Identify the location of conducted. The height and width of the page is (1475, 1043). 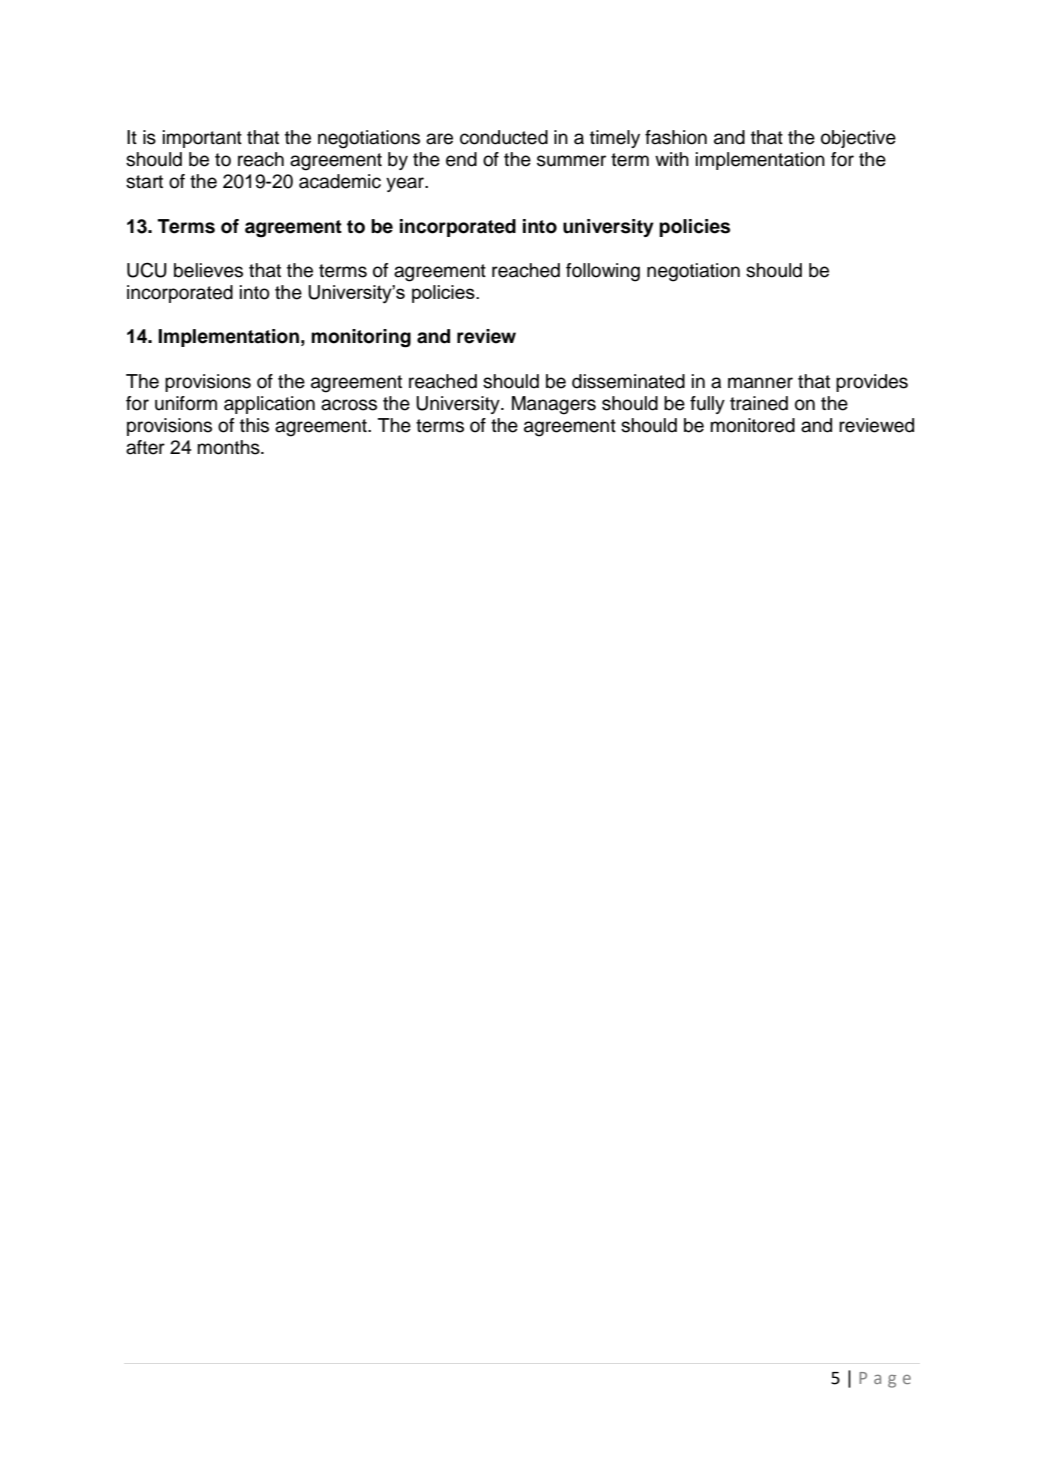
(504, 137).
